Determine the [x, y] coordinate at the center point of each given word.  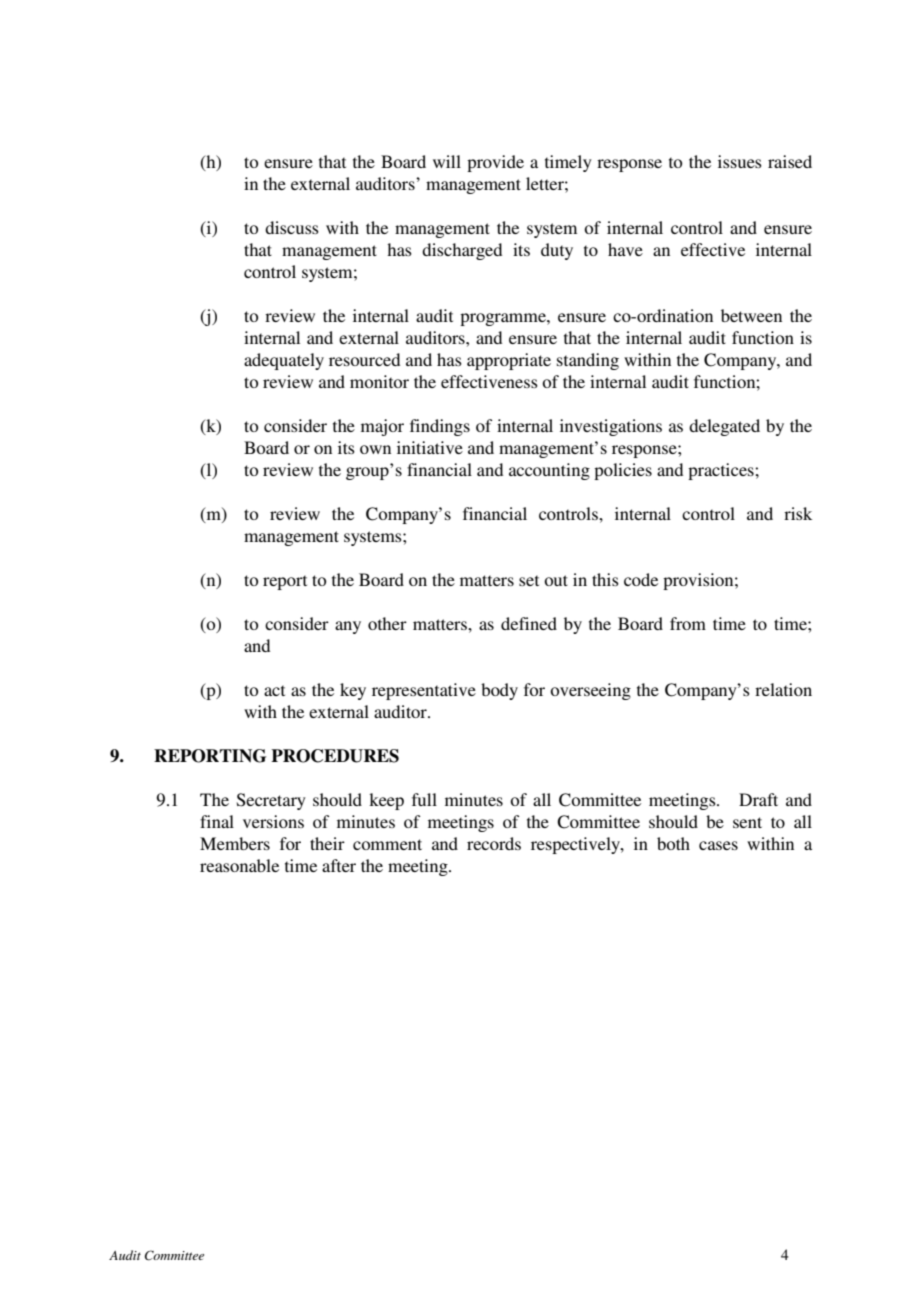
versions [273, 821]
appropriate [509, 361]
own [375, 449]
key [353, 691]
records [494, 843]
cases [718, 845]
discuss [292, 227]
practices [722, 471]
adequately [284, 361]
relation [783, 689]
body [499, 691]
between [751, 315]
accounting [549, 471]
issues [740, 161]
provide [495, 163]
